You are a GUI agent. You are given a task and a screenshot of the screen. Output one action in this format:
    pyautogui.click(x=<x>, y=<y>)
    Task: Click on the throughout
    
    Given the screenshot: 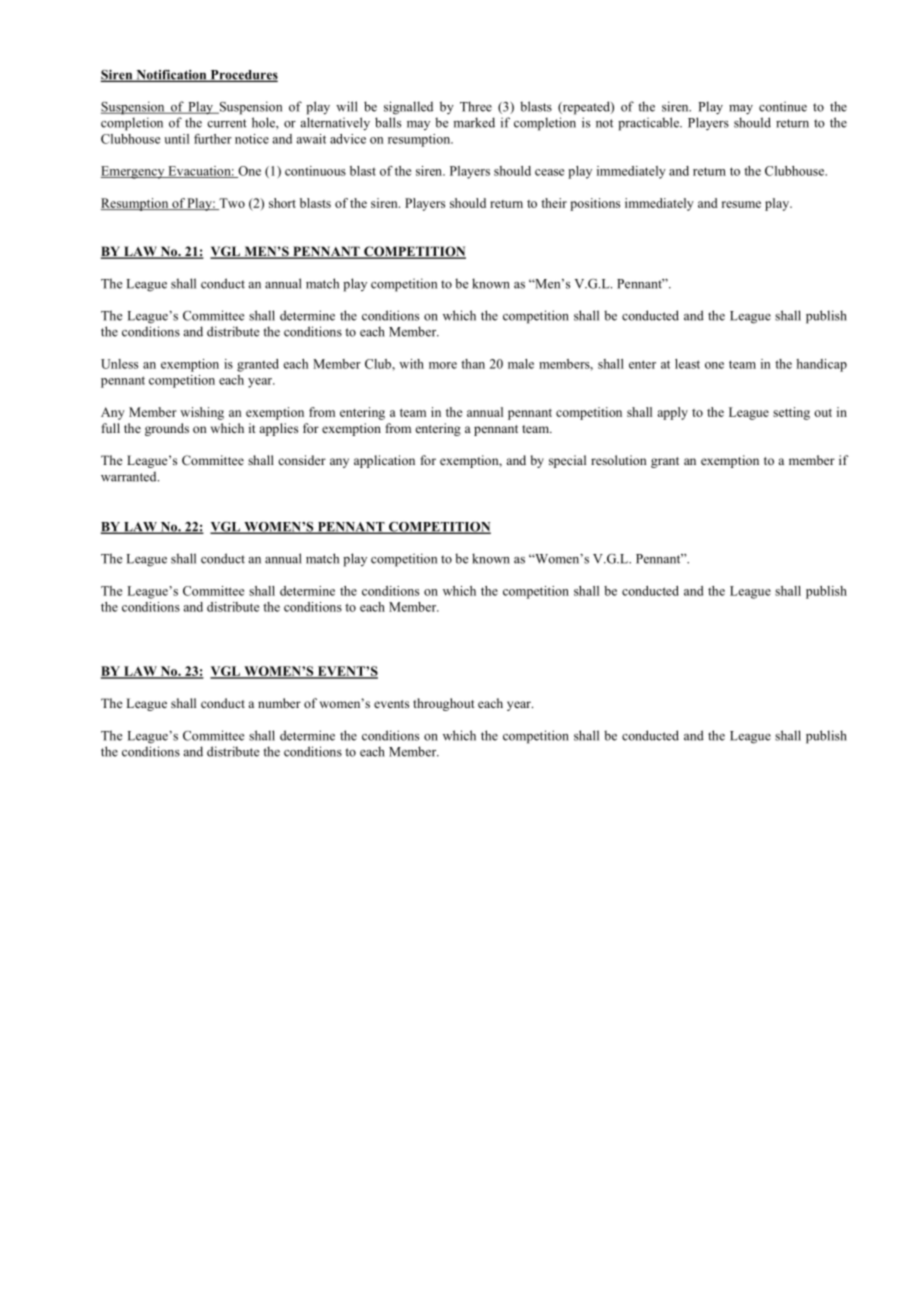 What is the action you would take?
    pyautogui.click(x=444, y=704)
